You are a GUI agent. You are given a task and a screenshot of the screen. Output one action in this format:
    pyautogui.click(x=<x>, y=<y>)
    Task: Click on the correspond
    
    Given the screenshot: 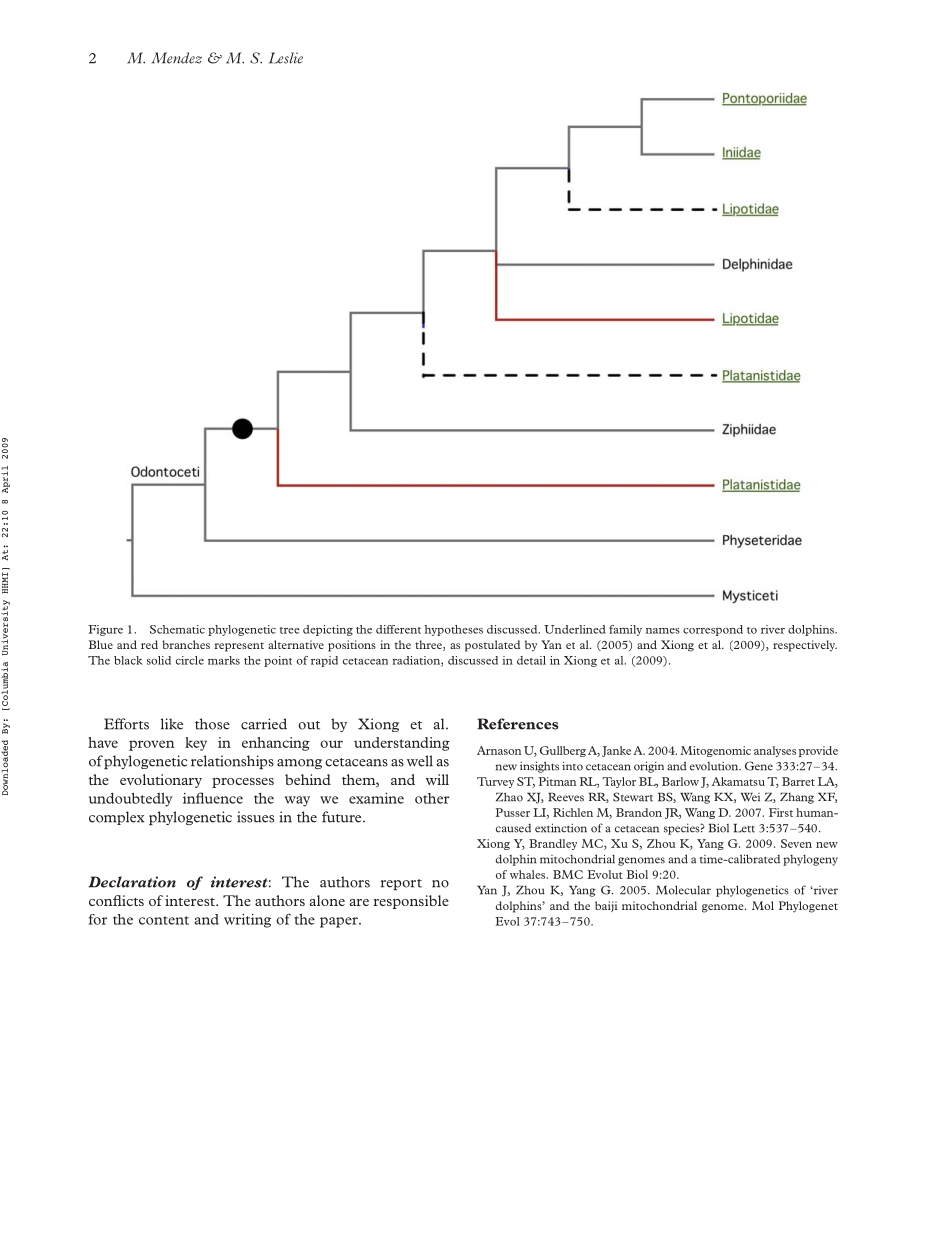 What is the action you would take?
    pyautogui.click(x=713, y=630)
